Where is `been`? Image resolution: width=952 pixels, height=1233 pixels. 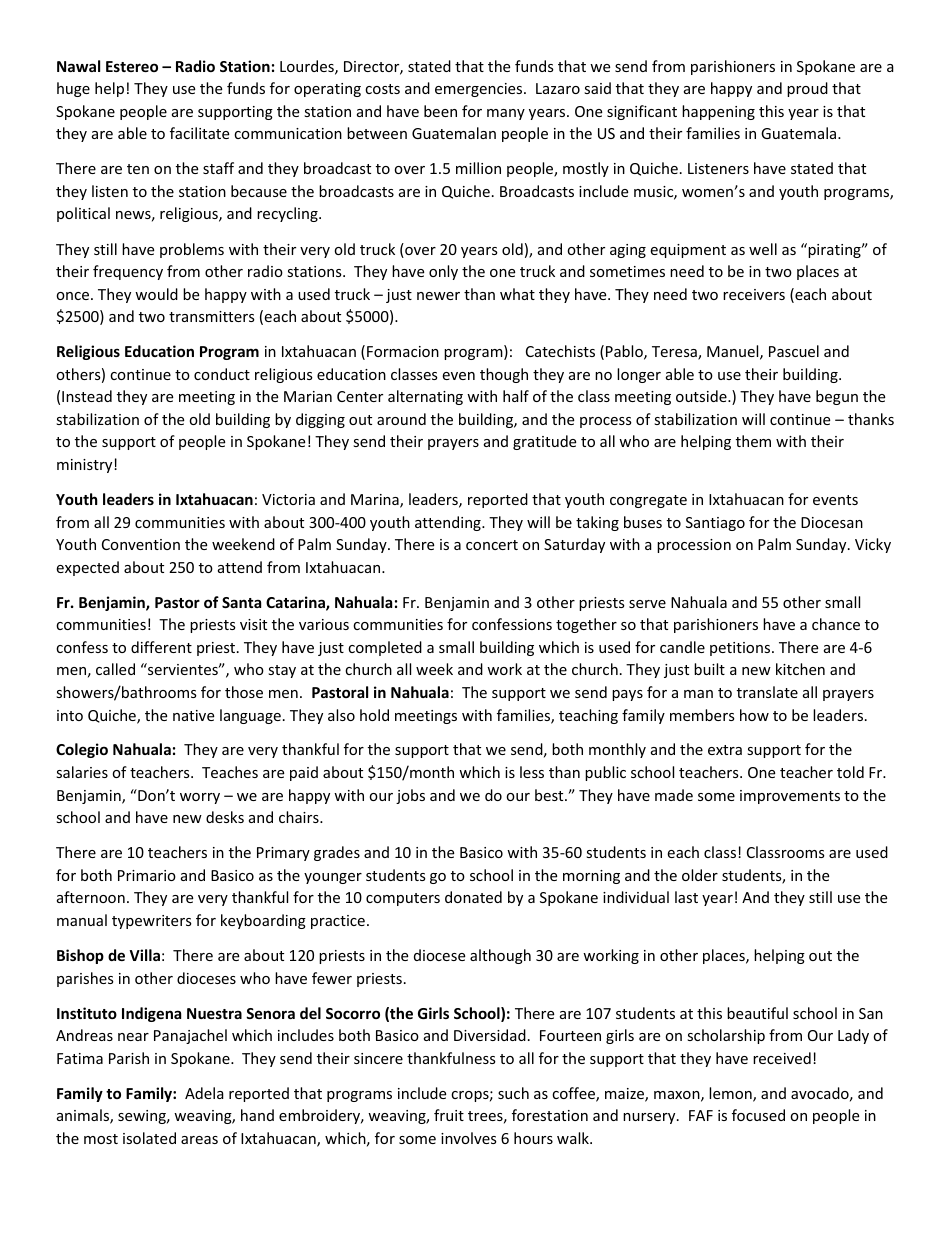 been is located at coordinates (440, 111).
